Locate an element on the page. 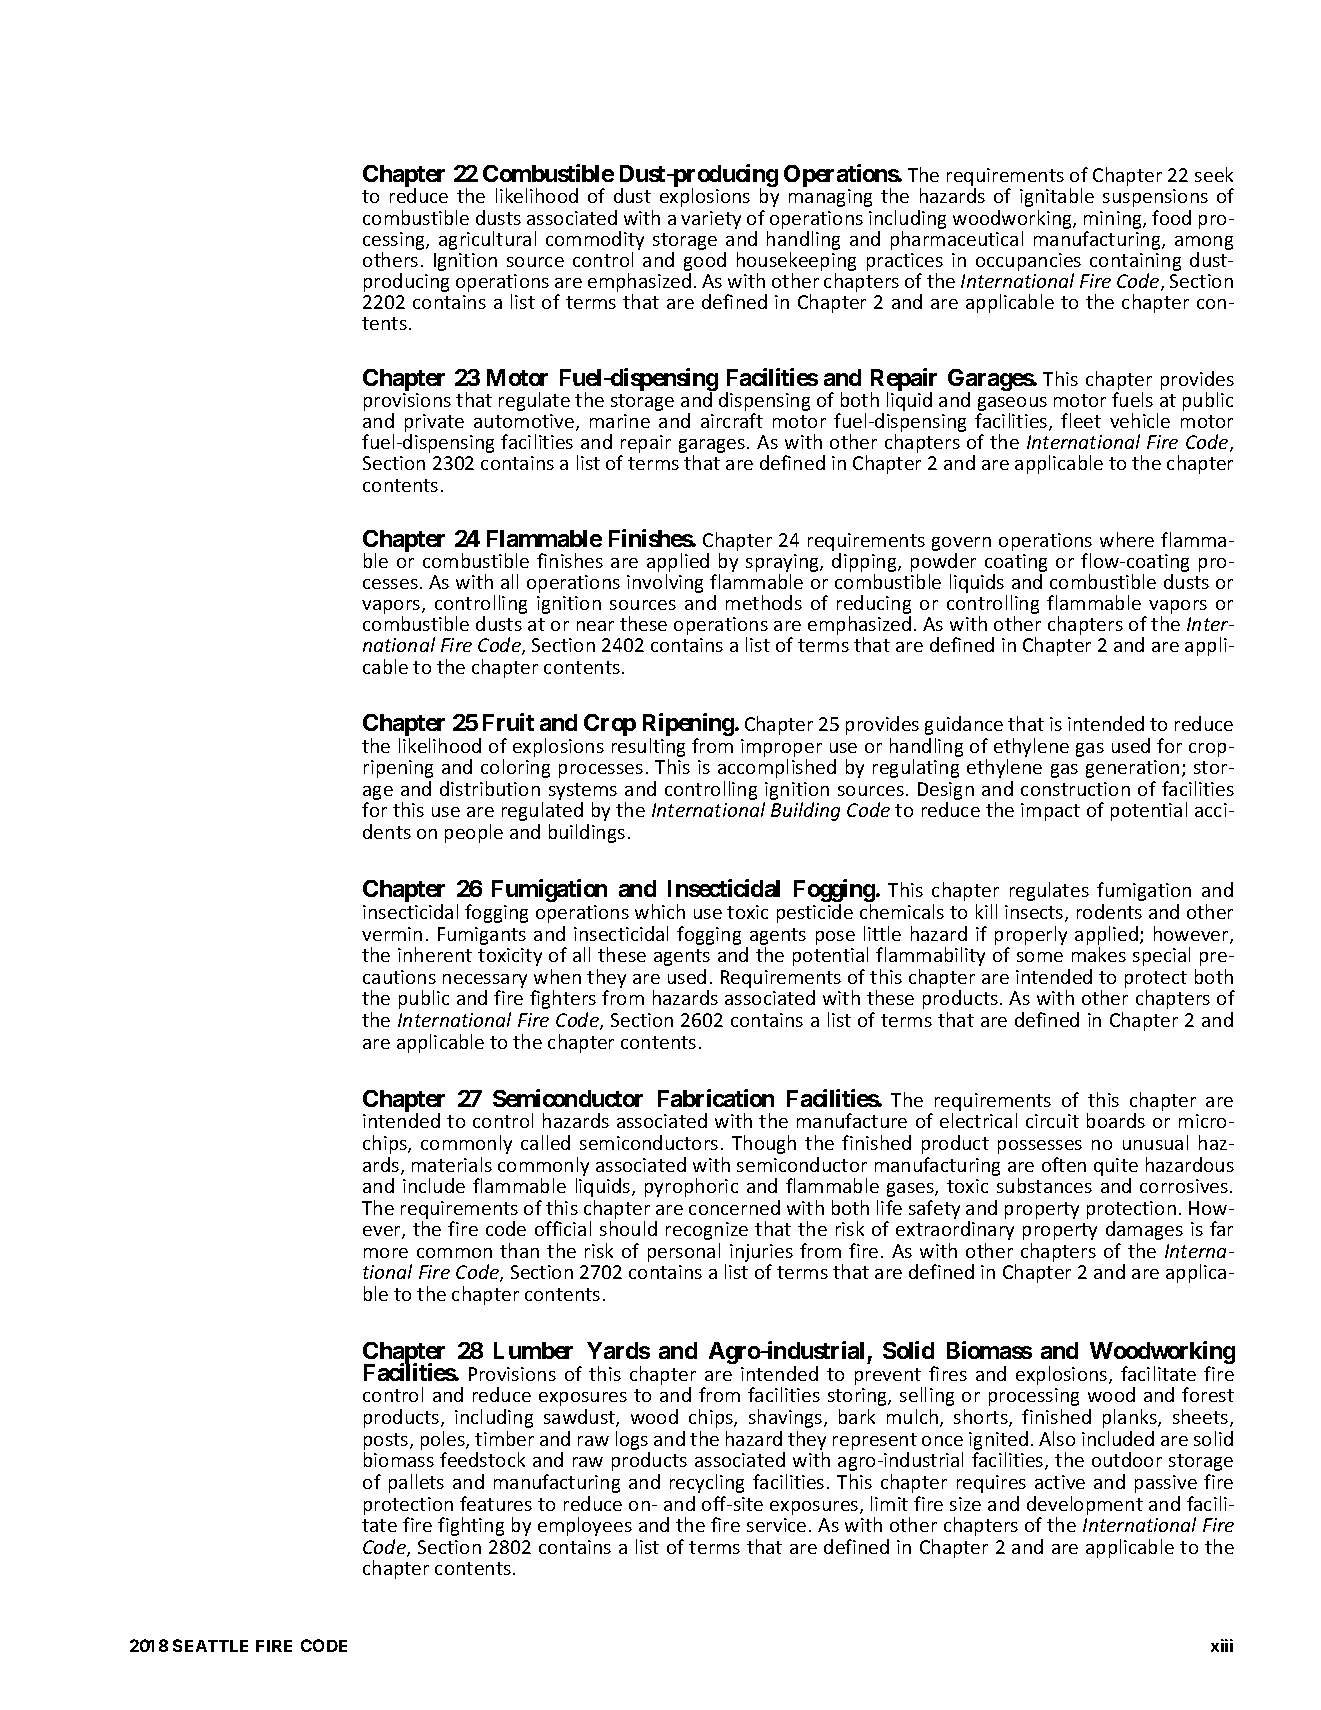 This image has height=1710, width=1321. commodity is located at coordinates (595, 240).
